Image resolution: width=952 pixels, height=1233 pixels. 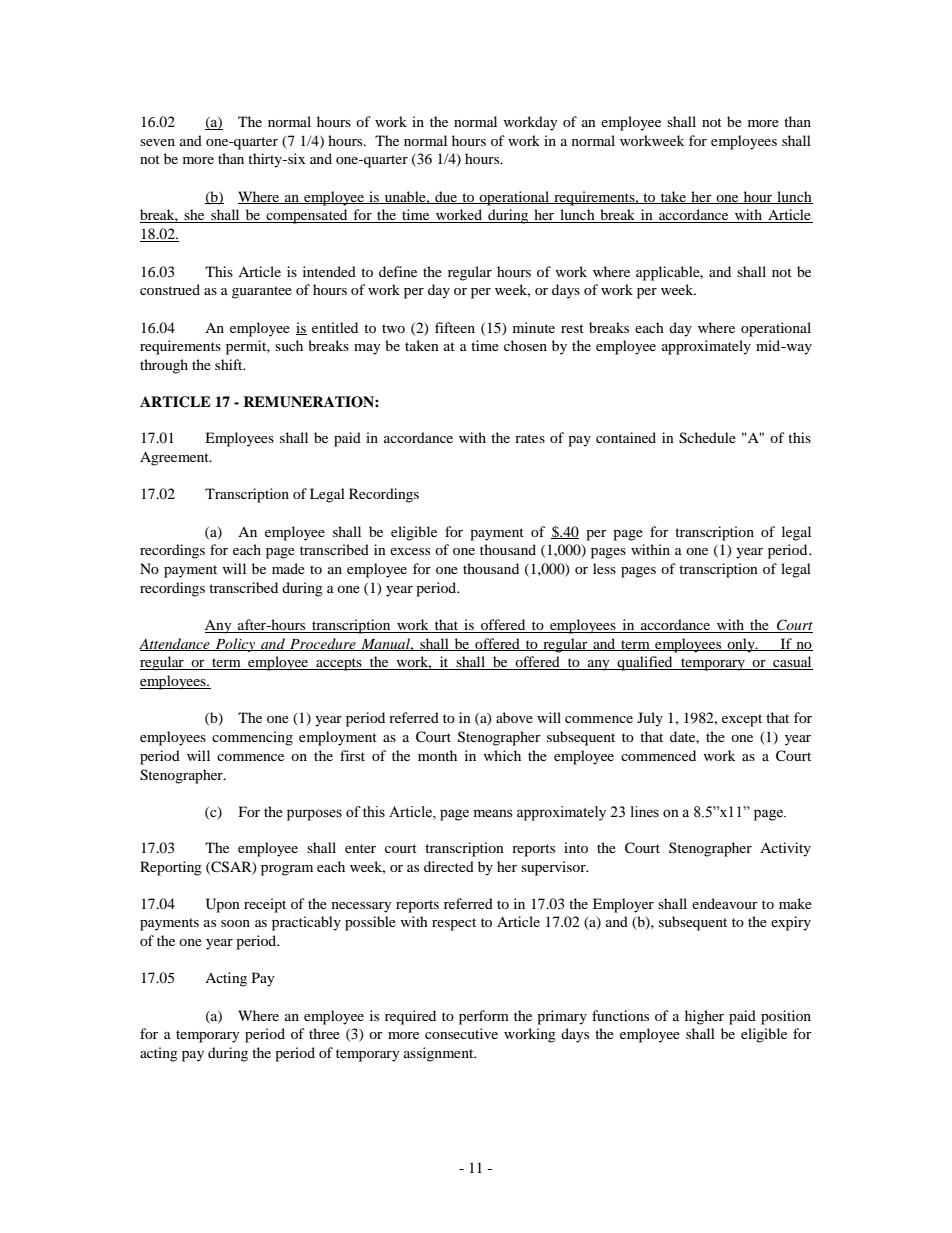 I want to click on due, so click(x=446, y=197).
